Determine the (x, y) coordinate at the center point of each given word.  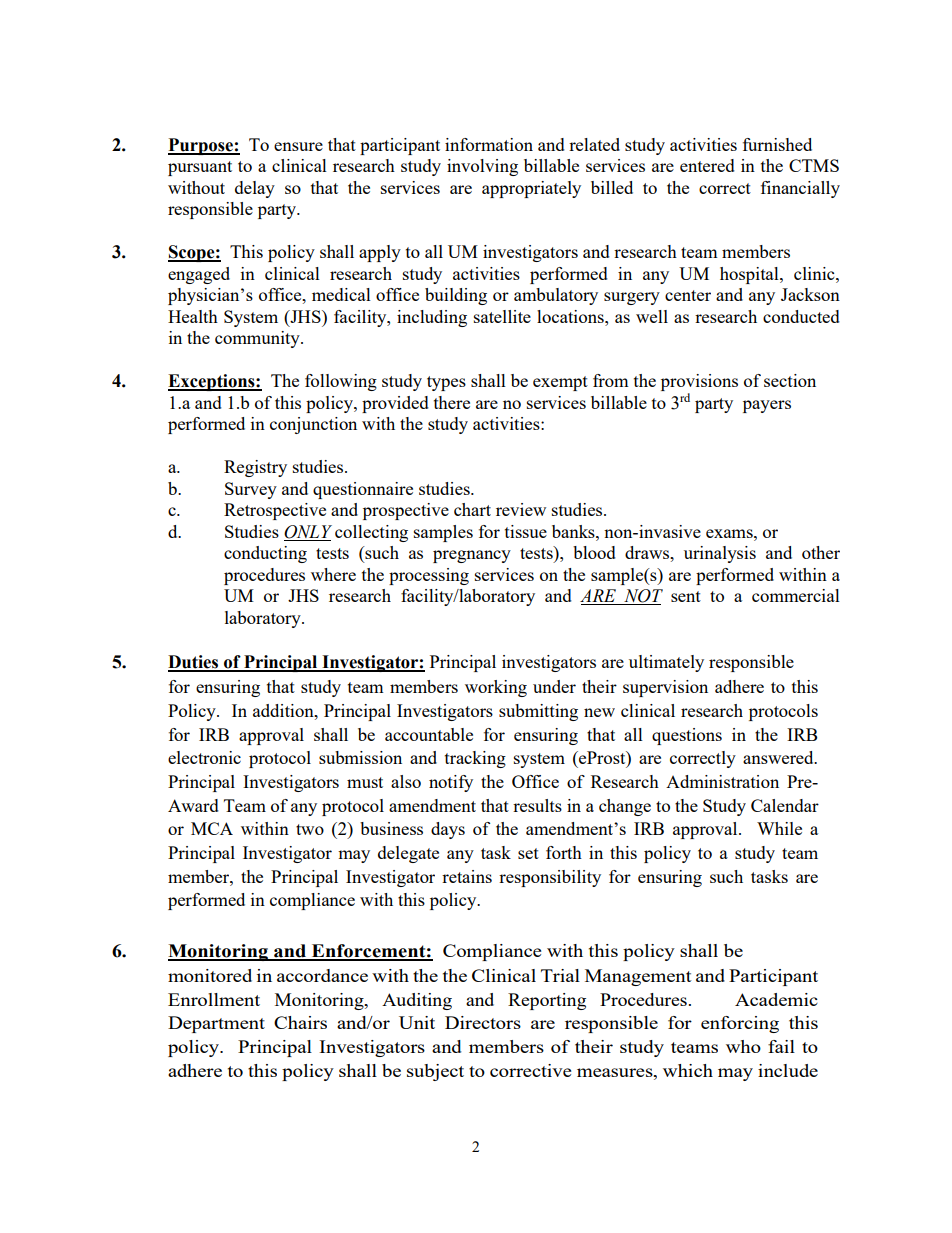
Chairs (300, 1022)
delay (255, 189)
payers (767, 406)
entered (707, 165)
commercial (796, 595)
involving (482, 167)
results (537, 805)
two (310, 829)
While (779, 828)
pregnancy (472, 556)
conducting (265, 554)
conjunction (313, 425)
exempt (560, 383)
